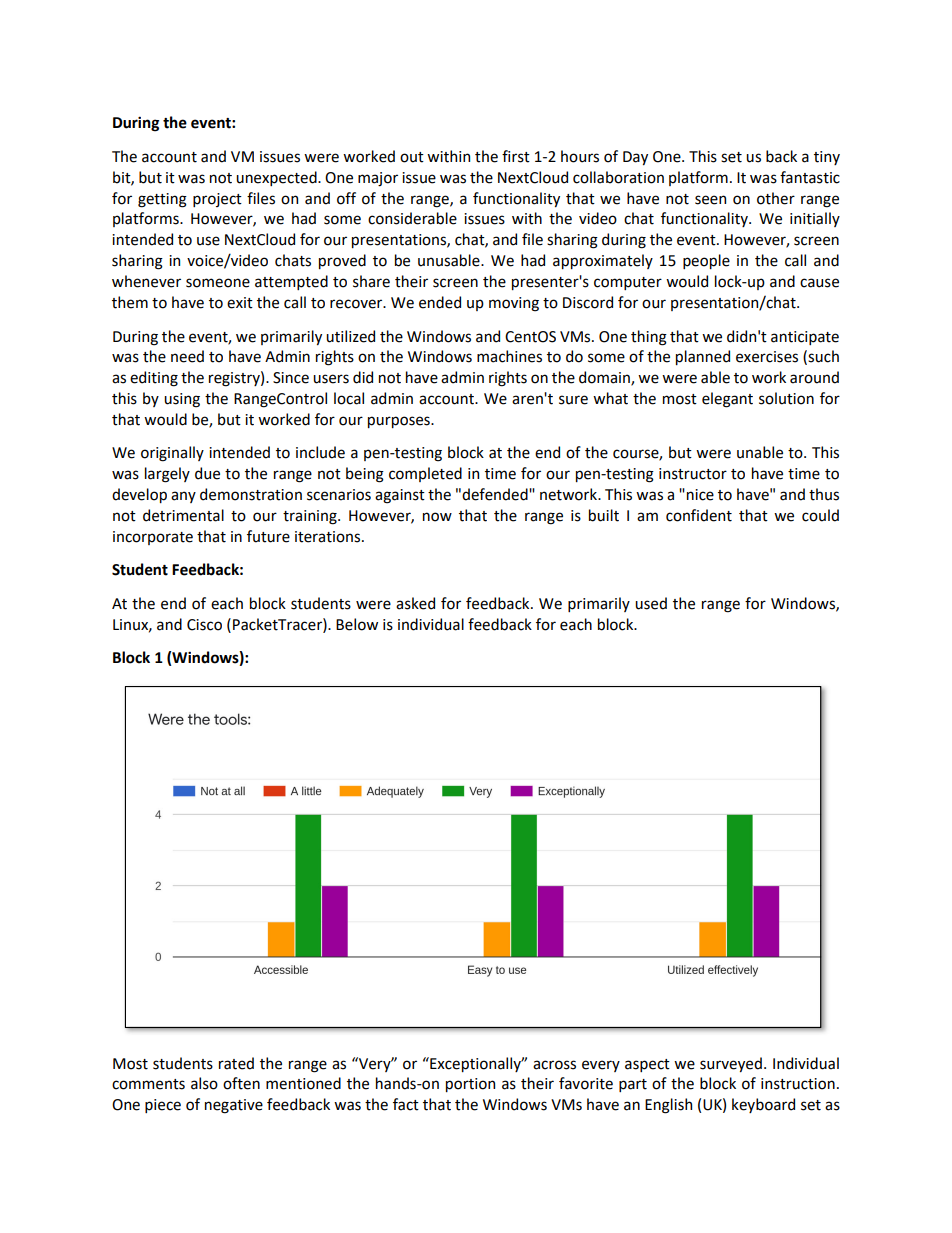 This page has width=952, height=1233. I want to click on elegant, so click(727, 400).
